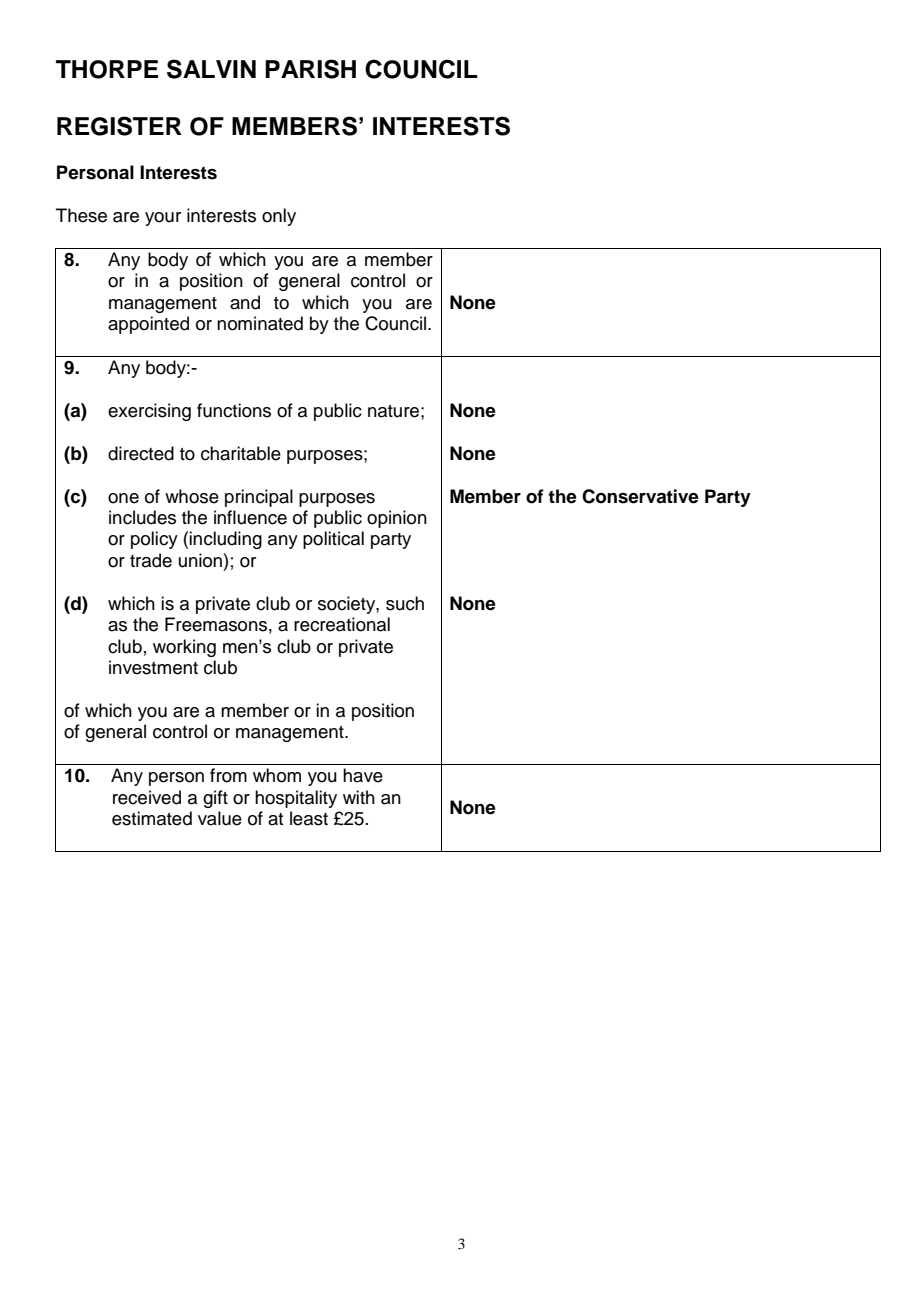 The height and width of the screenshot is (1308, 924). Describe the element at coordinates (141, 453) in the screenshot. I see `directed` at that location.
